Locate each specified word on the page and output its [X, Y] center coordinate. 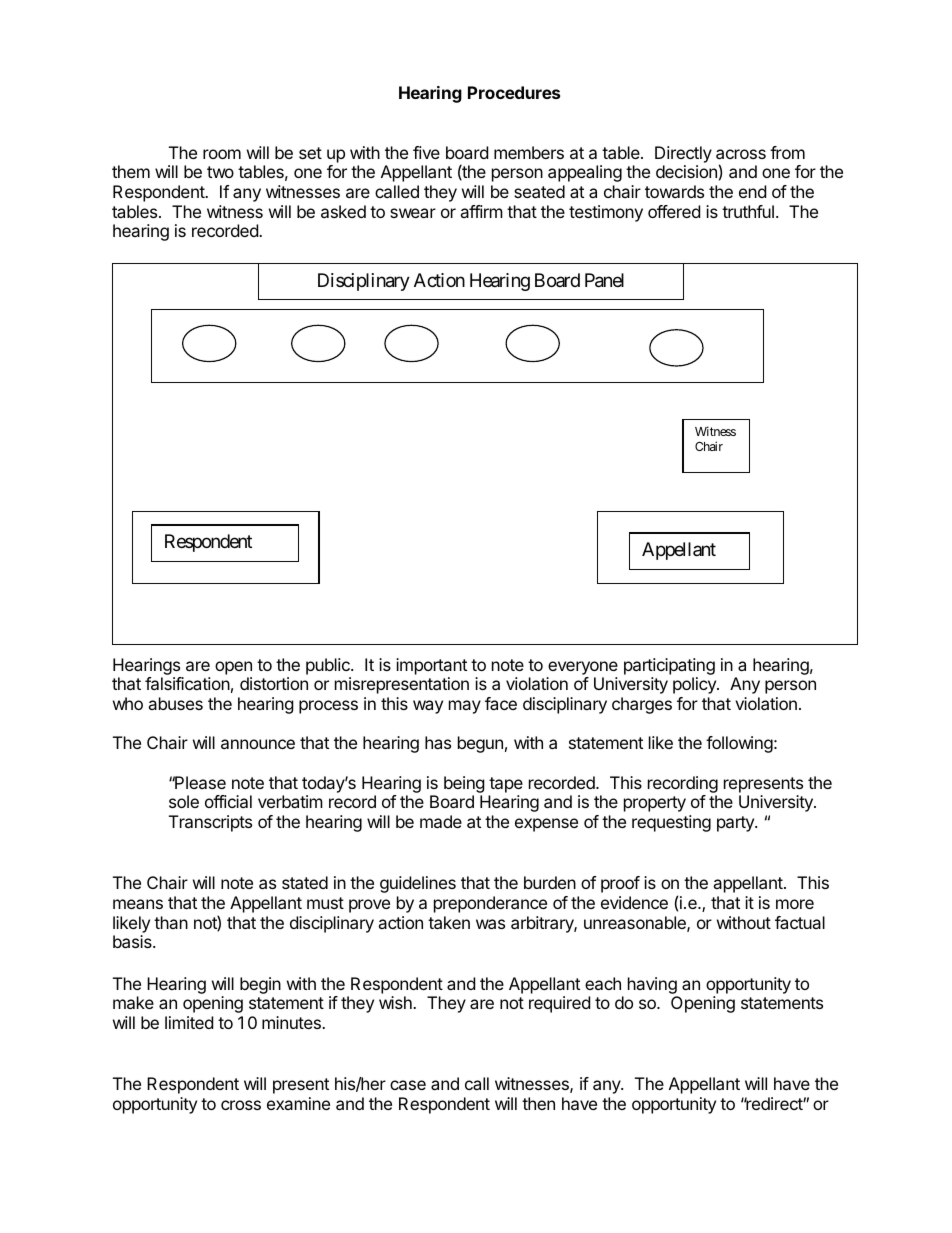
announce [258, 744]
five [426, 152]
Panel [604, 280]
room [222, 154]
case [408, 1085]
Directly [683, 154]
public [329, 666]
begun [480, 744]
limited [189, 1022]
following [739, 744]
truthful [748, 211]
